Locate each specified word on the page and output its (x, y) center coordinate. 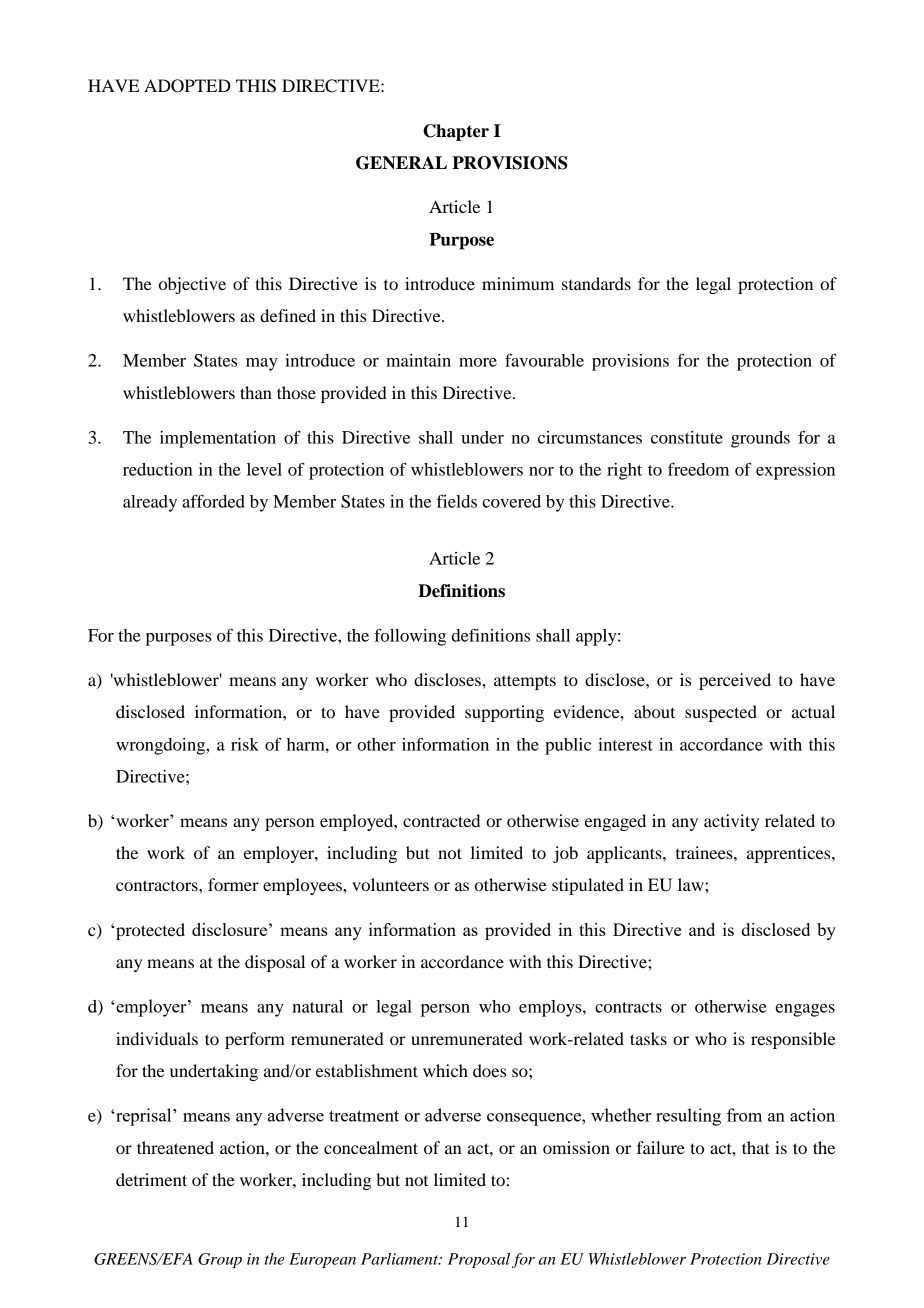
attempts (525, 682)
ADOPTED (187, 86)
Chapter (456, 132)
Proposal (479, 1260)
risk (245, 744)
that (755, 1147)
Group (220, 1260)
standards (596, 283)
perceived (735, 681)
